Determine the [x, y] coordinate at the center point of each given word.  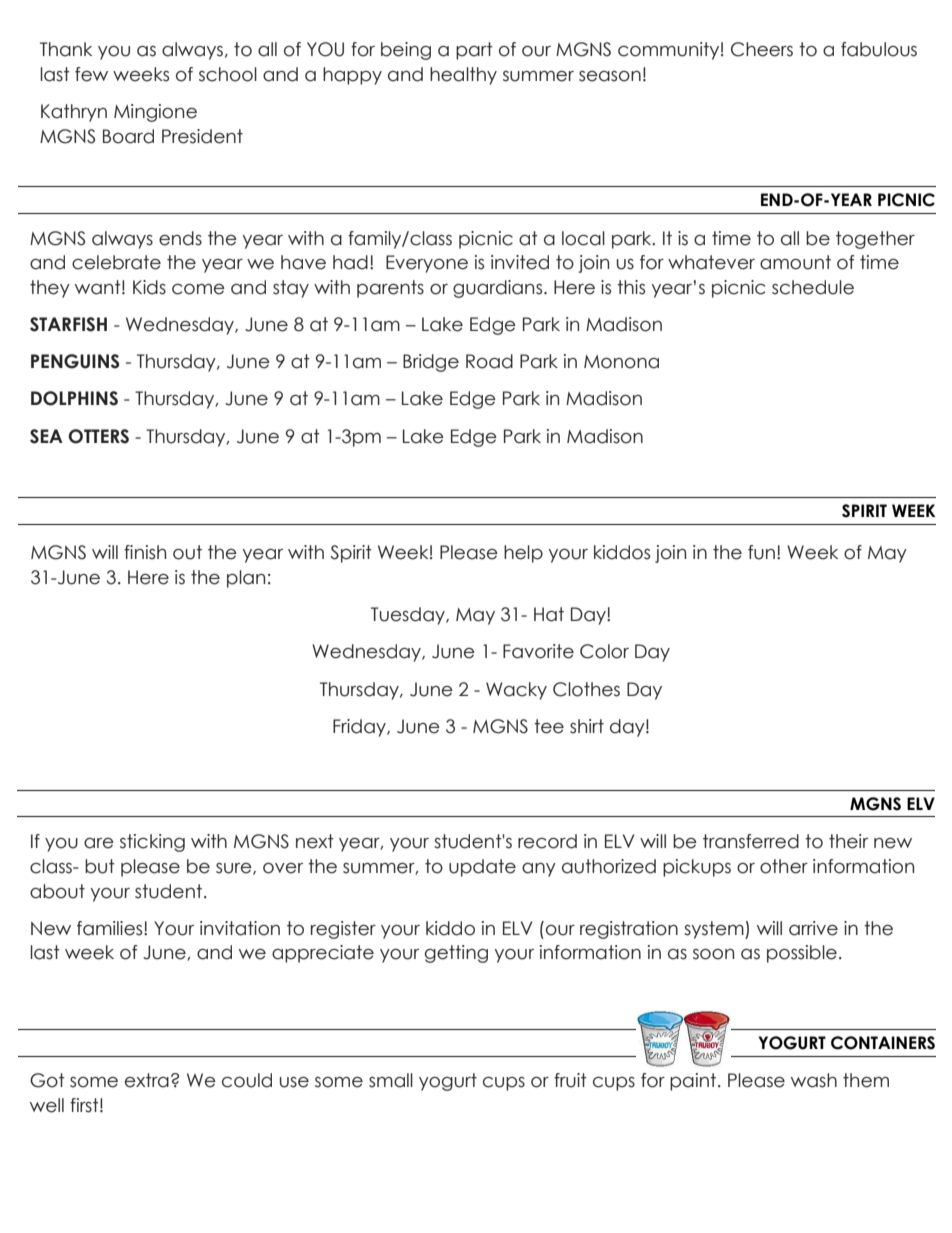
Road [489, 361]
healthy [463, 76]
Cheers [762, 49]
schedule [813, 287]
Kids [149, 287]
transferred [751, 841]
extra [147, 1080]
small [391, 1080]
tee [549, 726]
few [91, 74]
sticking [152, 843]
